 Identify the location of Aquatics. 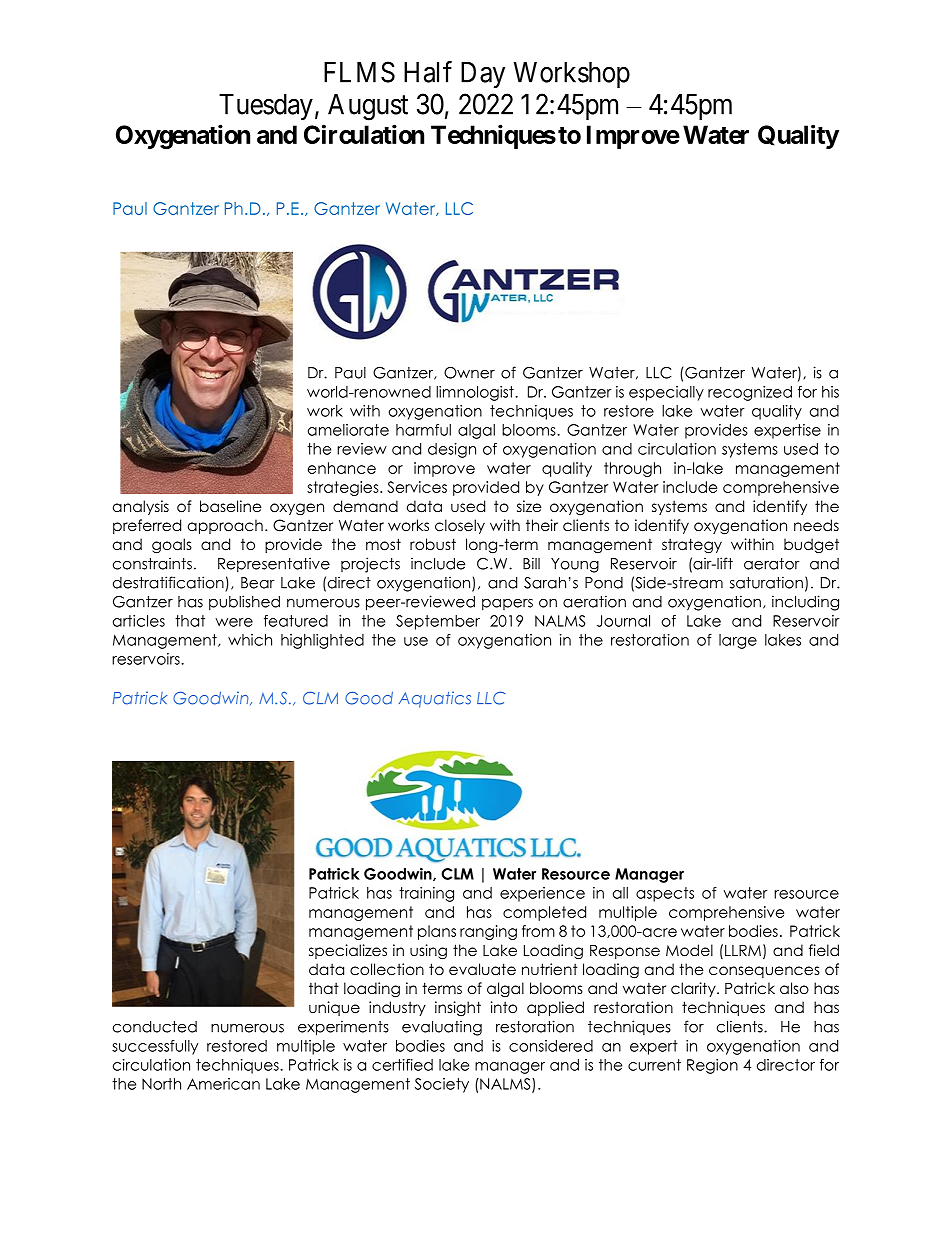
(435, 699).
